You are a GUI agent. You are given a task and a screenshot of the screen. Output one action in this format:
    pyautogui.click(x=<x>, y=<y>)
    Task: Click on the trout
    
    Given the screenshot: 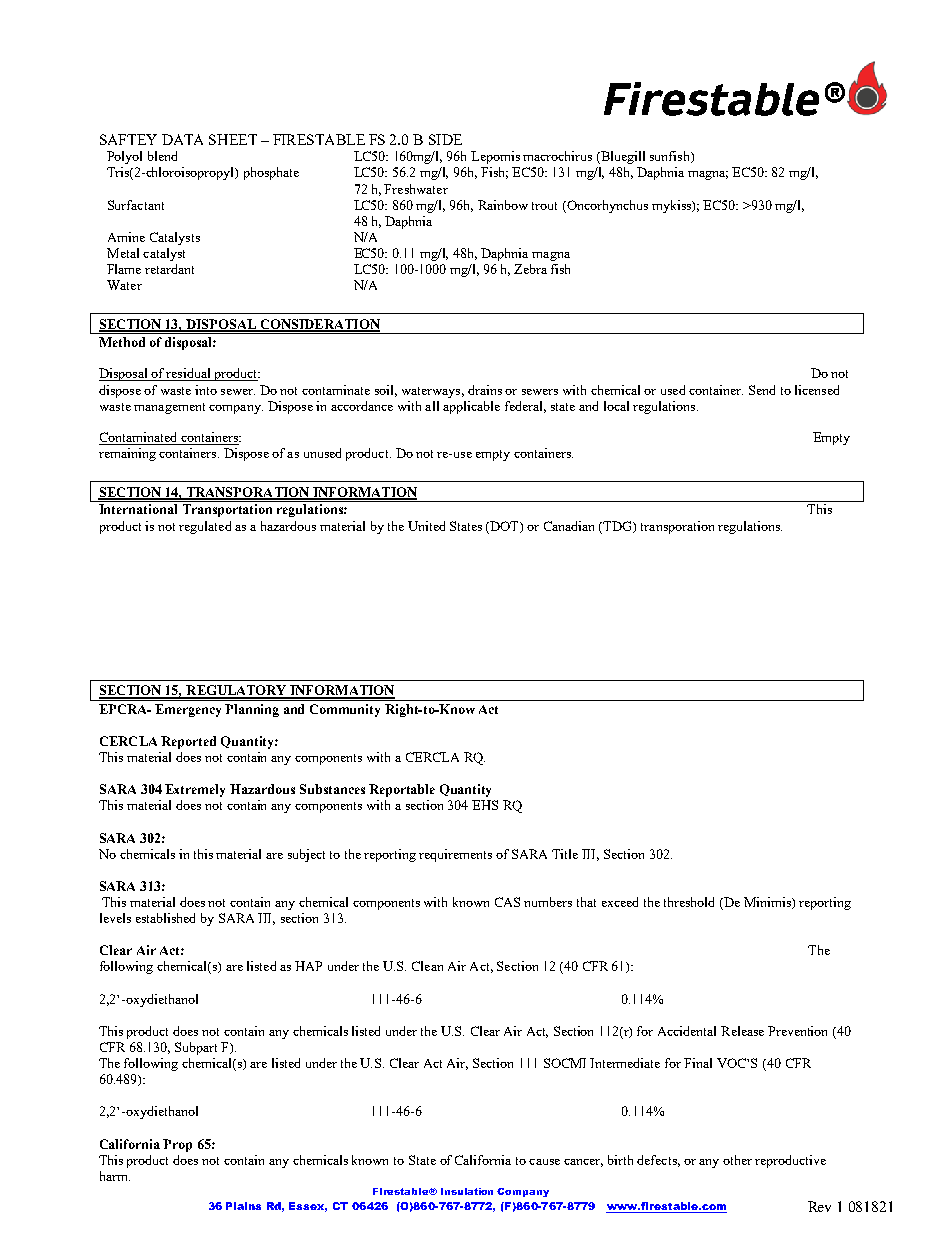 What is the action you would take?
    pyautogui.click(x=544, y=206)
